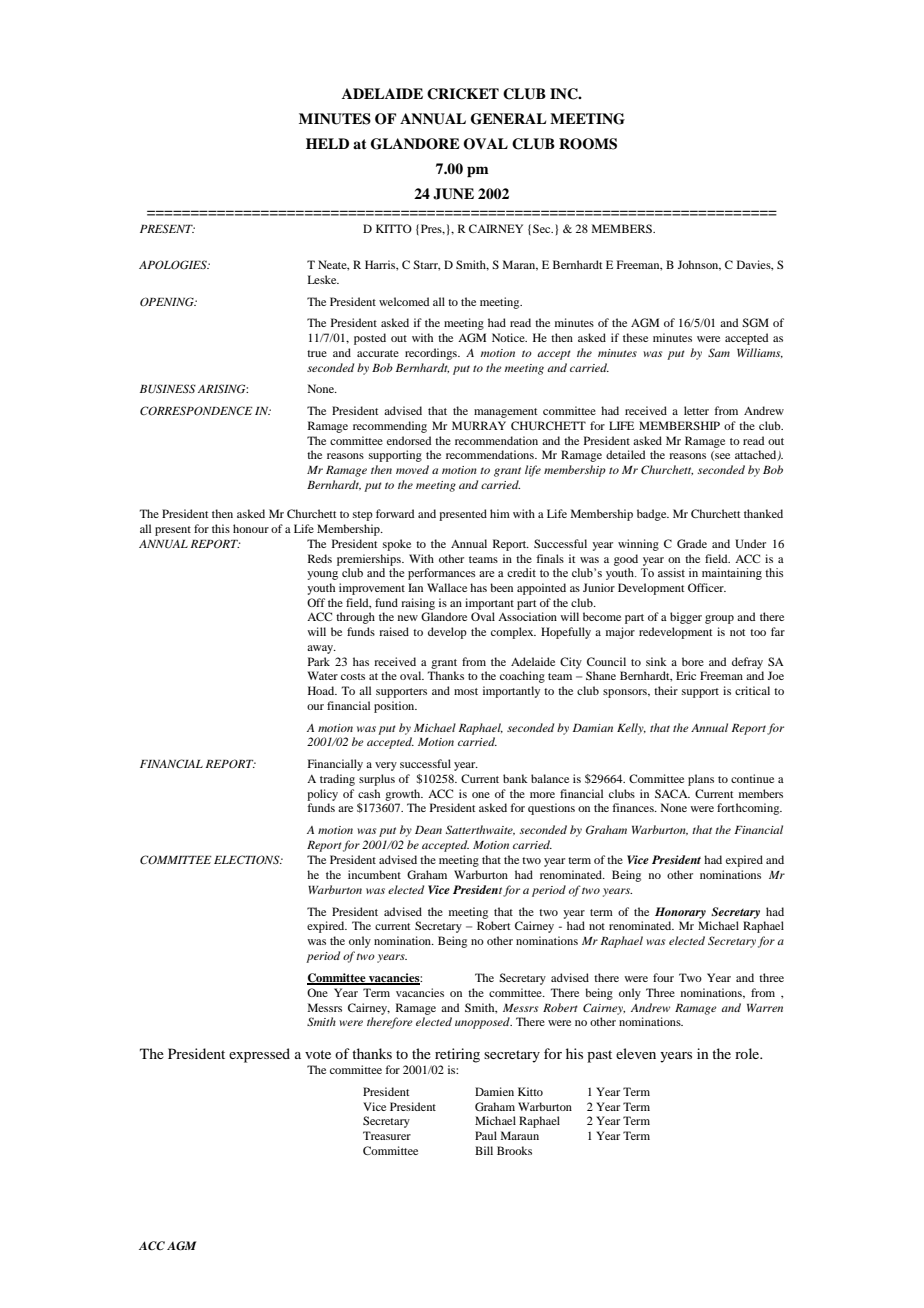 The height and width of the screenshot is (1308, 924). What do you see at coordinates (508, 119) in the screenshot?
I see `GENERAL` at bounding box center [508, 119].
